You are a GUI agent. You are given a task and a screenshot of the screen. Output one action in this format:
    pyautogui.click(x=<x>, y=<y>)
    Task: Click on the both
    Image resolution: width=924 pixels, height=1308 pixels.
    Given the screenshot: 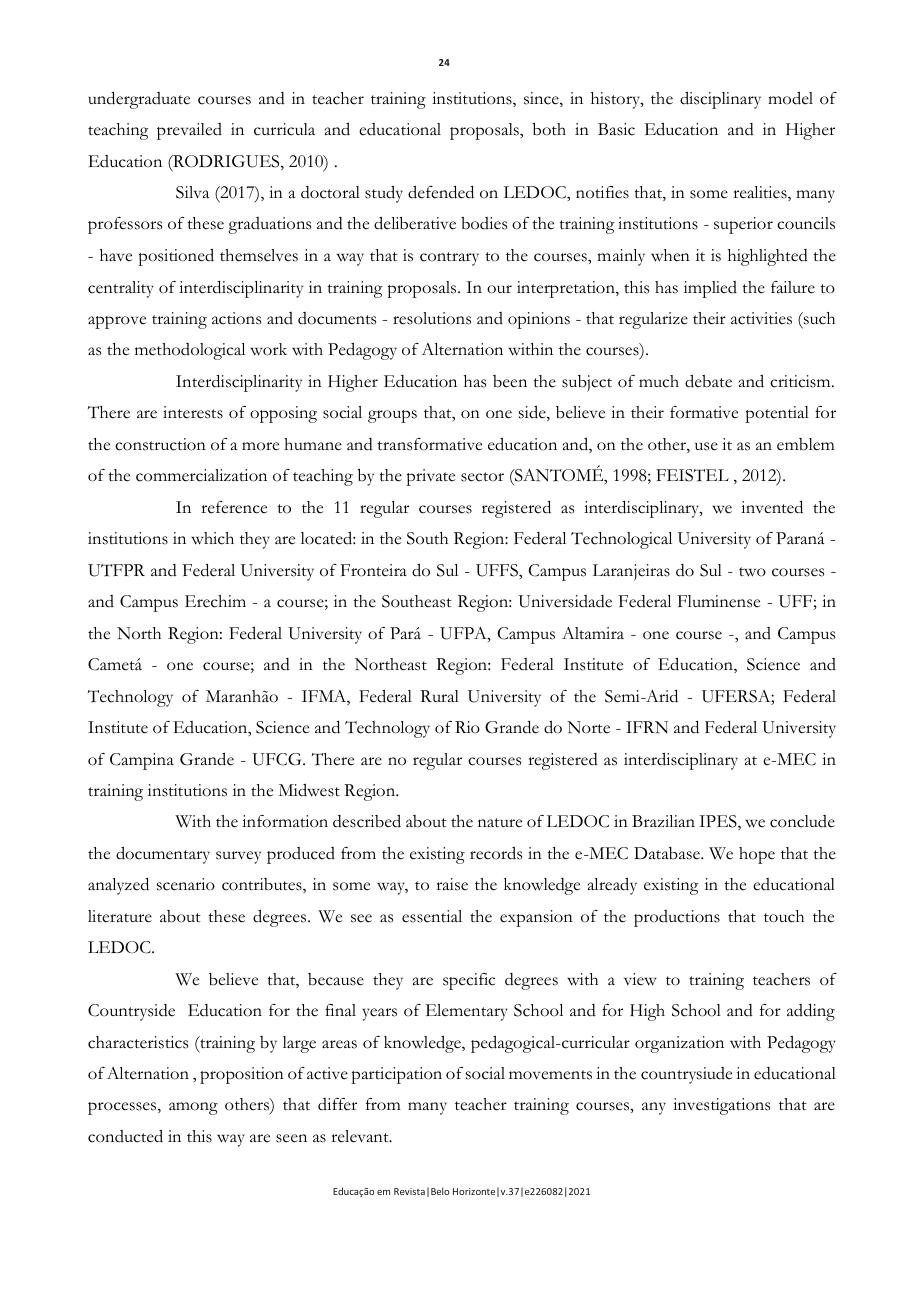 What is the action you would take?
    pyautogui.click(x=549, y=129)
